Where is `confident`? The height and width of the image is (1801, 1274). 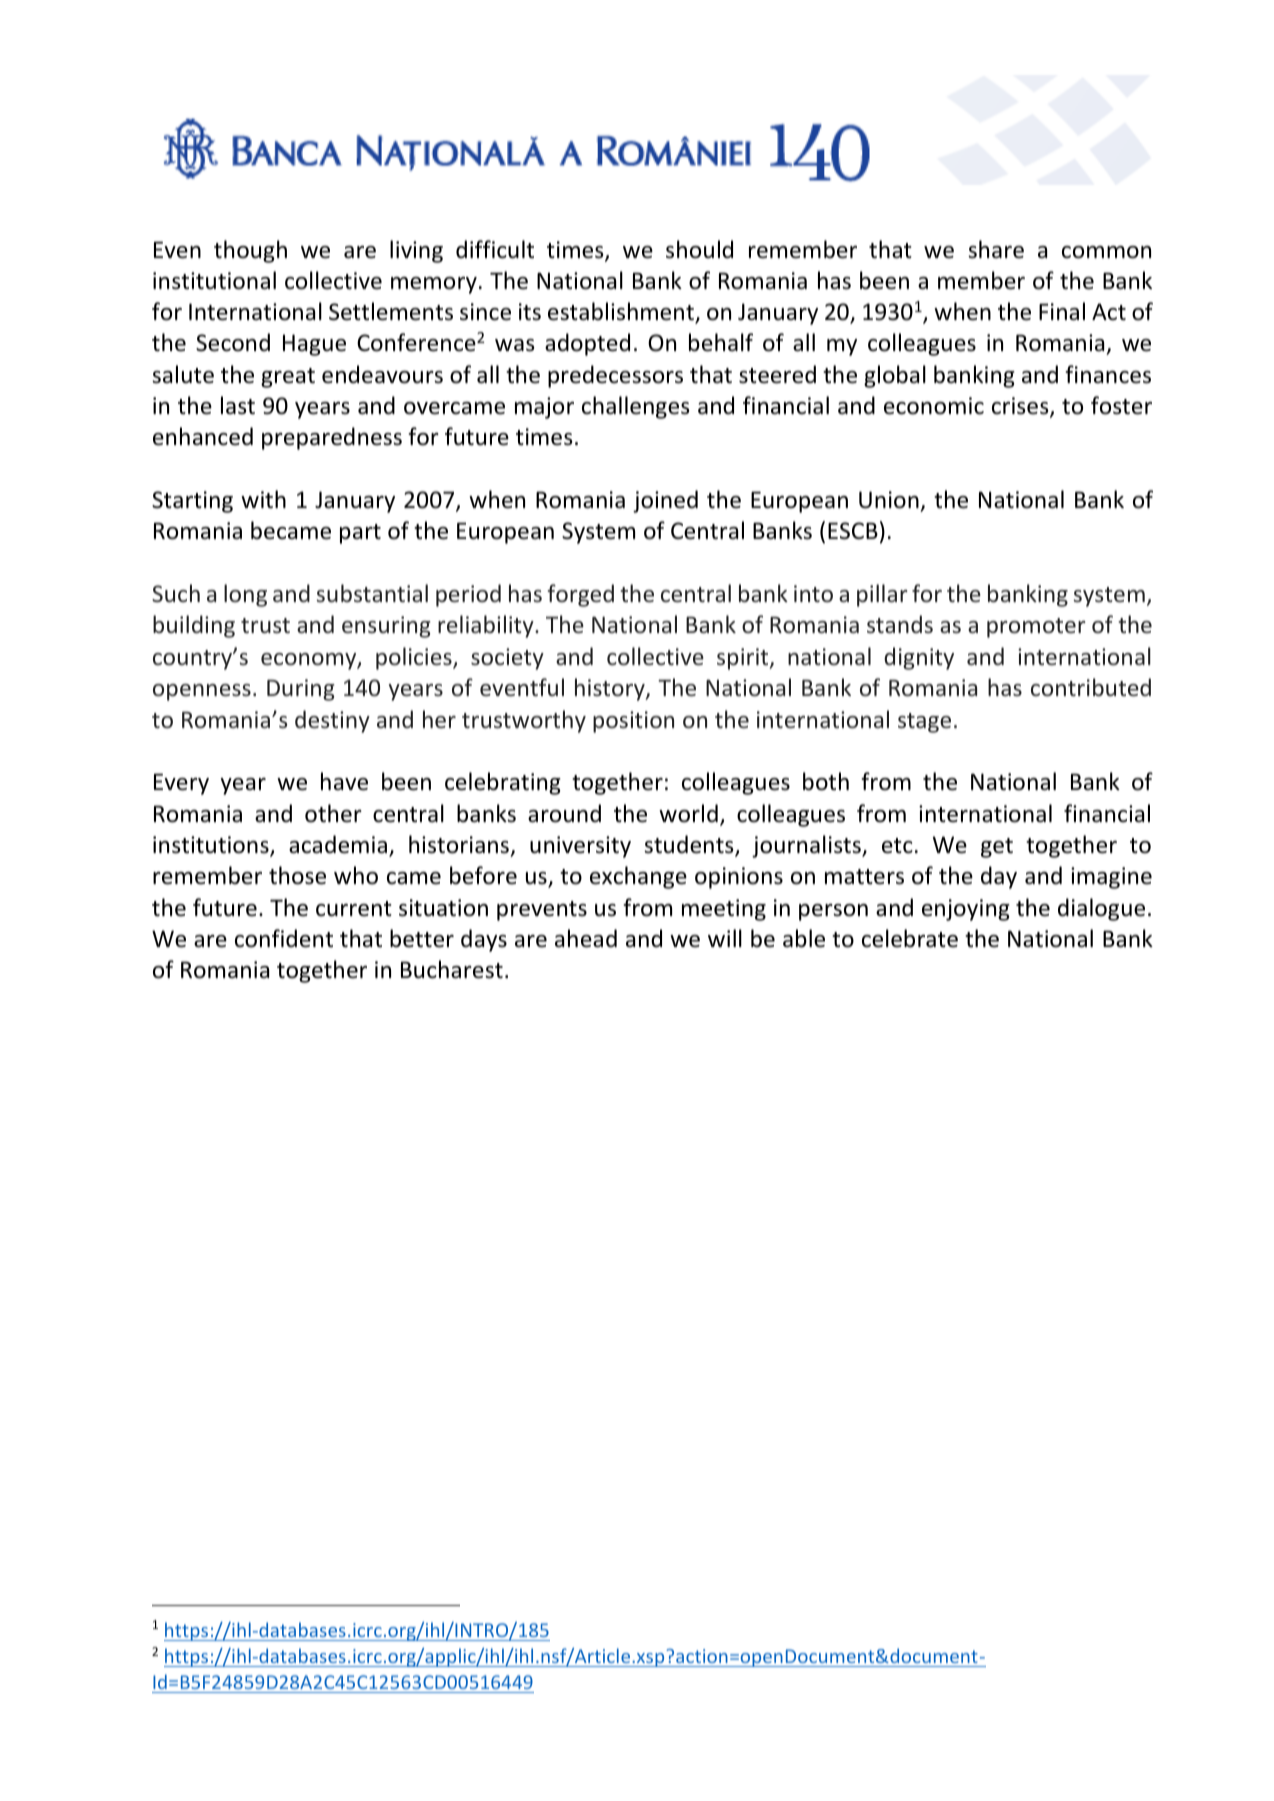
confident is located at coordinates (284, 938).
